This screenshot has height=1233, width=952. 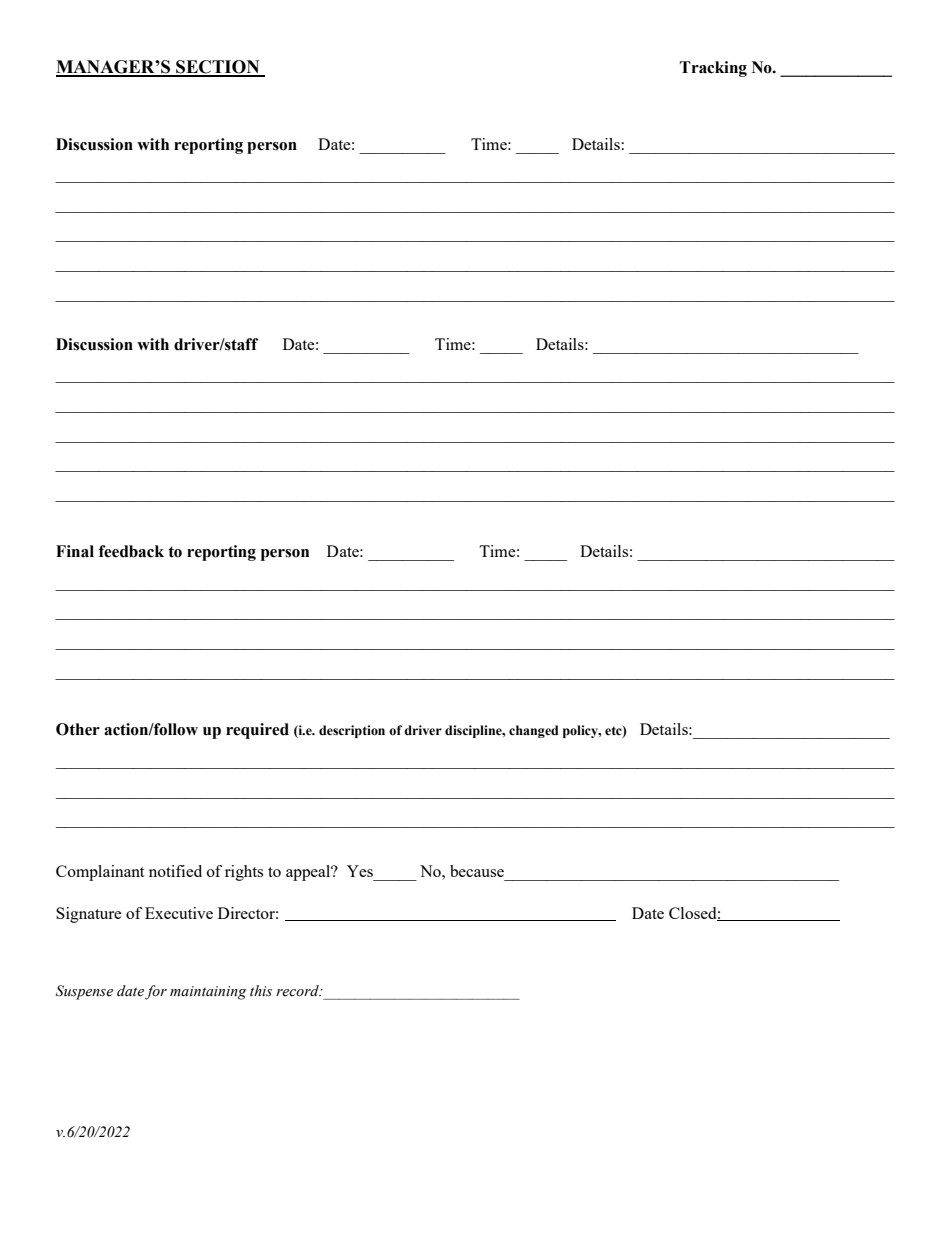 I want to click on Executive, so click(x=179, y=913).
